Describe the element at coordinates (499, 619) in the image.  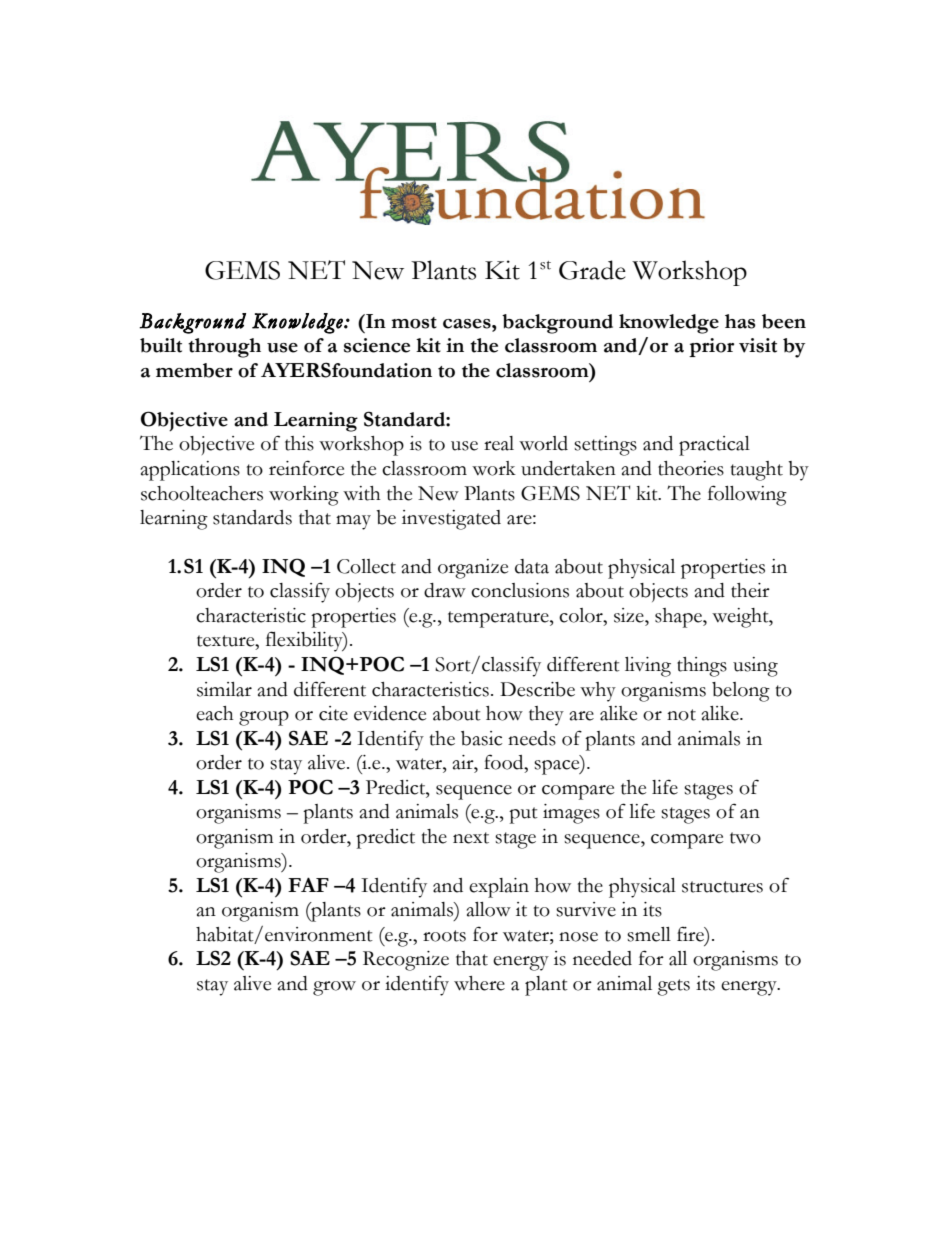
I see `temperature` at that location.
